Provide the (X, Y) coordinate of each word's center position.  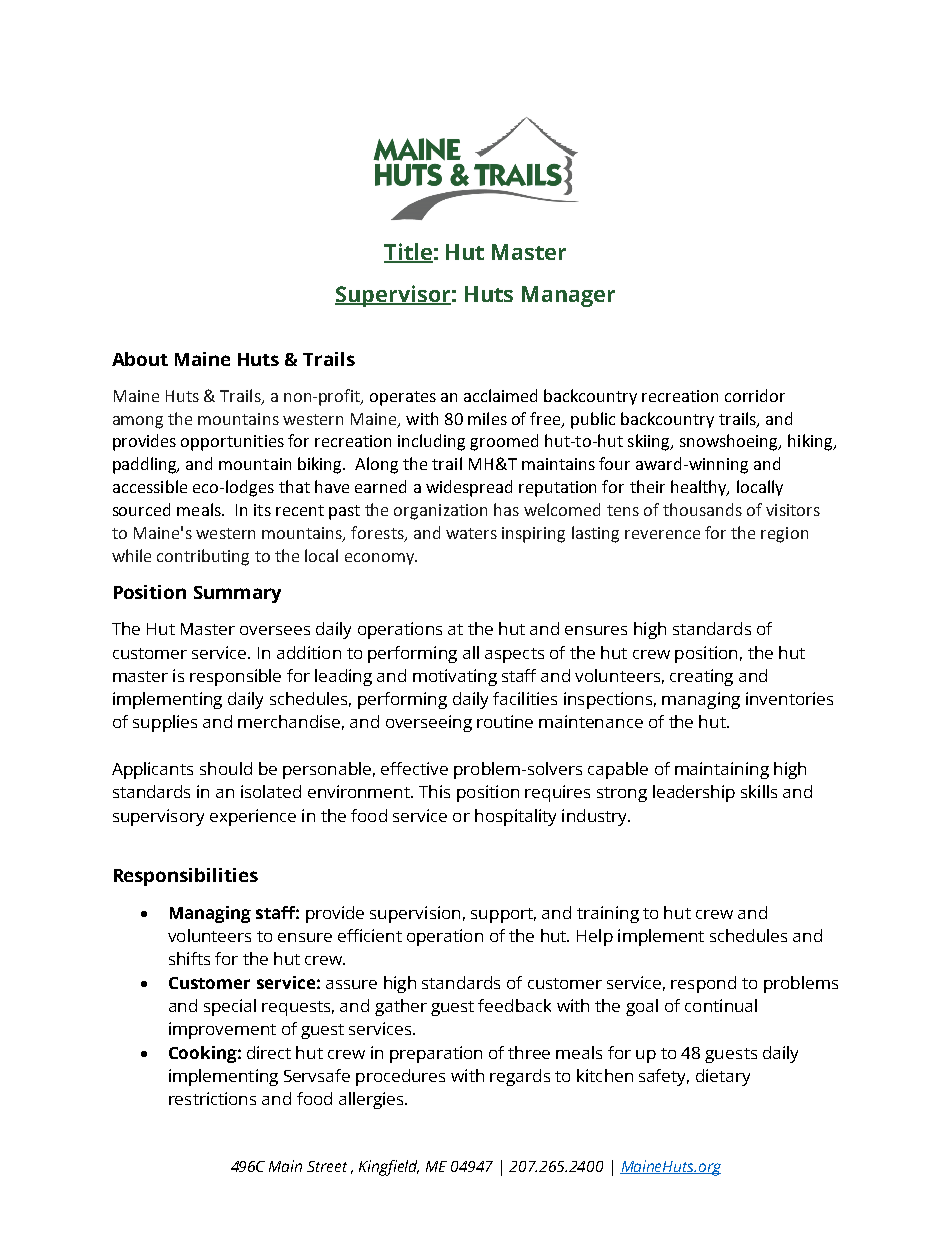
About (140, 359)
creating (701, 677)
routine (505, 721)
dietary (723, 1077)
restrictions (212, 1098)
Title (408, 253)
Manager (568, 296)
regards (520, 1077)
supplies (165, 723)
